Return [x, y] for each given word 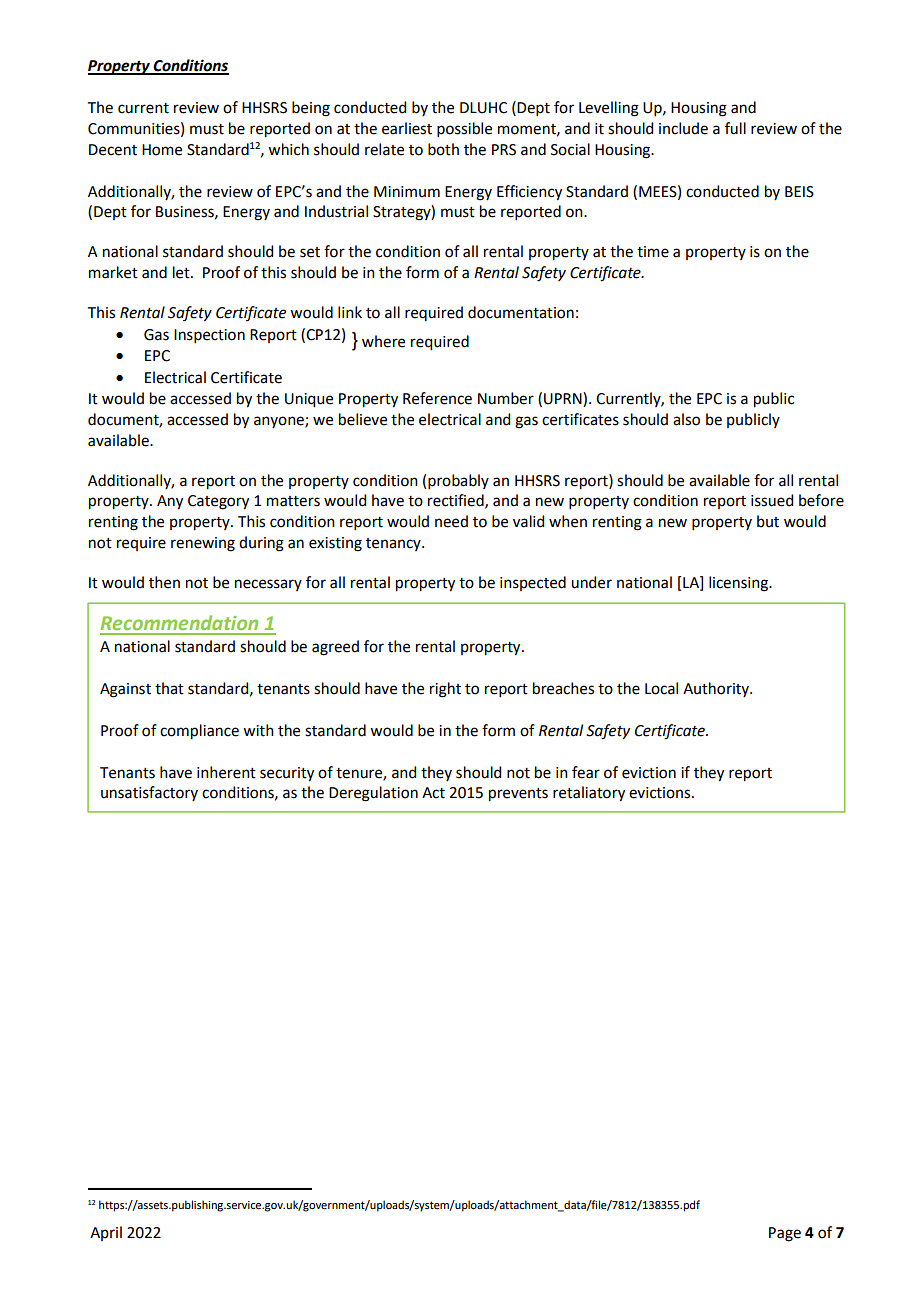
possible [464, 129]
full [735, 128]
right [445, 690]
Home [162, 150]
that [169, 688]
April [106, 1233]
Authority [717, 689]
